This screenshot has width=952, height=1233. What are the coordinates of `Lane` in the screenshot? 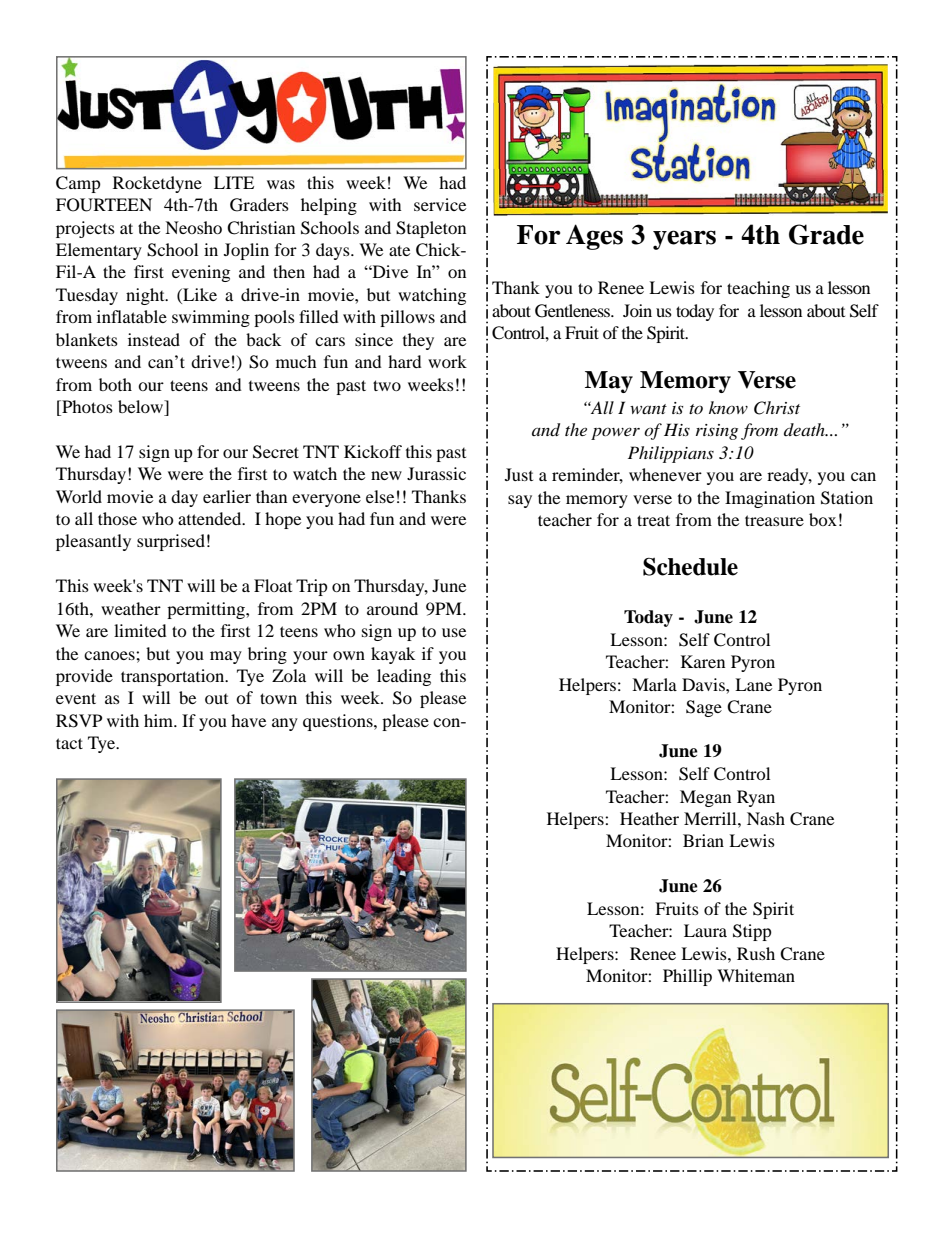 It's located at (753, 684).
